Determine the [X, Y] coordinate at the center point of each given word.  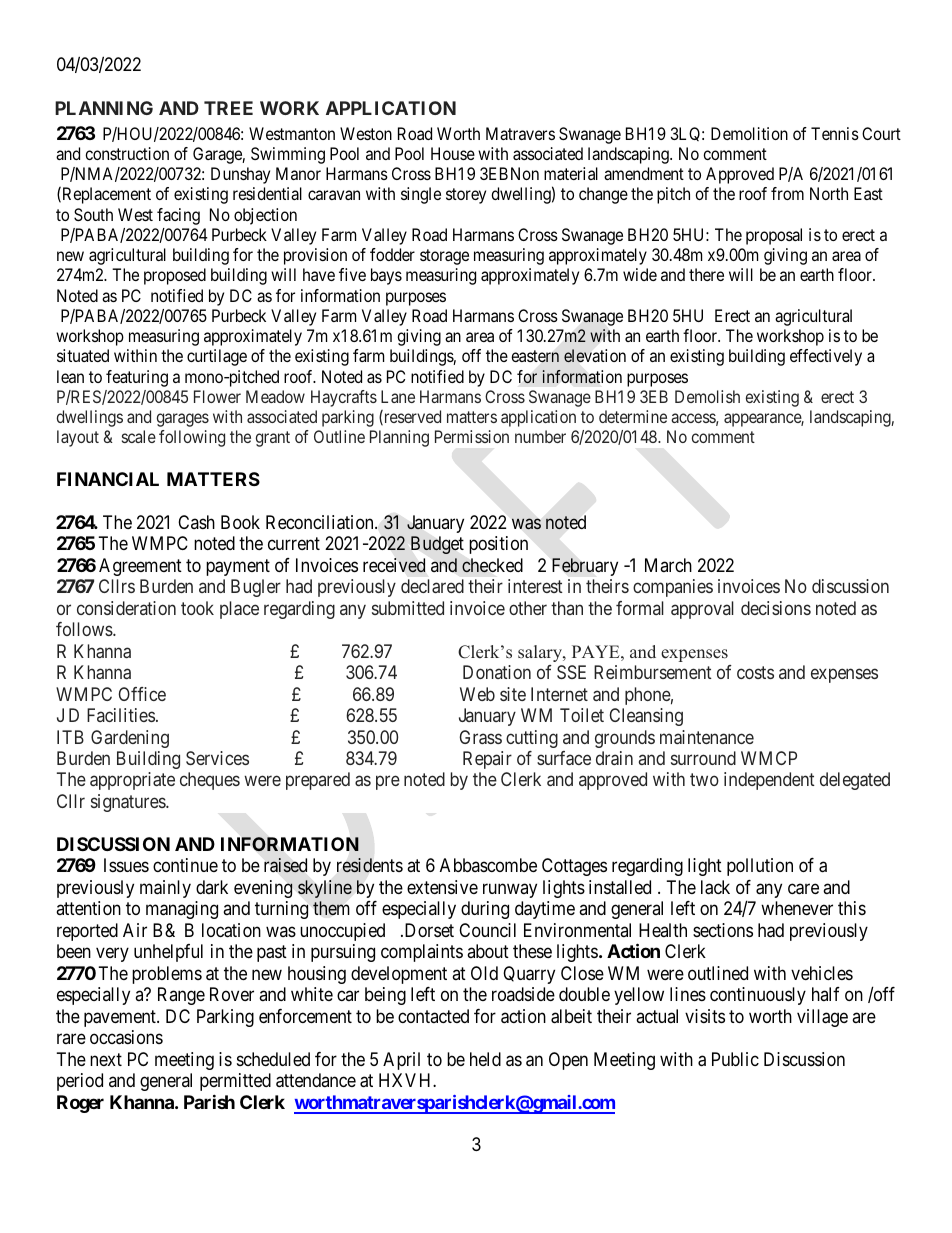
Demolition [749, 133]
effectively [826, 357]
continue [185, 865]
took [197, 608]
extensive [442, 887]
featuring [137, 378]
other [528, 608]
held [485, 1059]
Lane [398, 396]
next [106, 1059]
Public [735, 1059]
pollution [760, 867]
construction [127, 153]
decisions [776, 608]
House [453, 153]
